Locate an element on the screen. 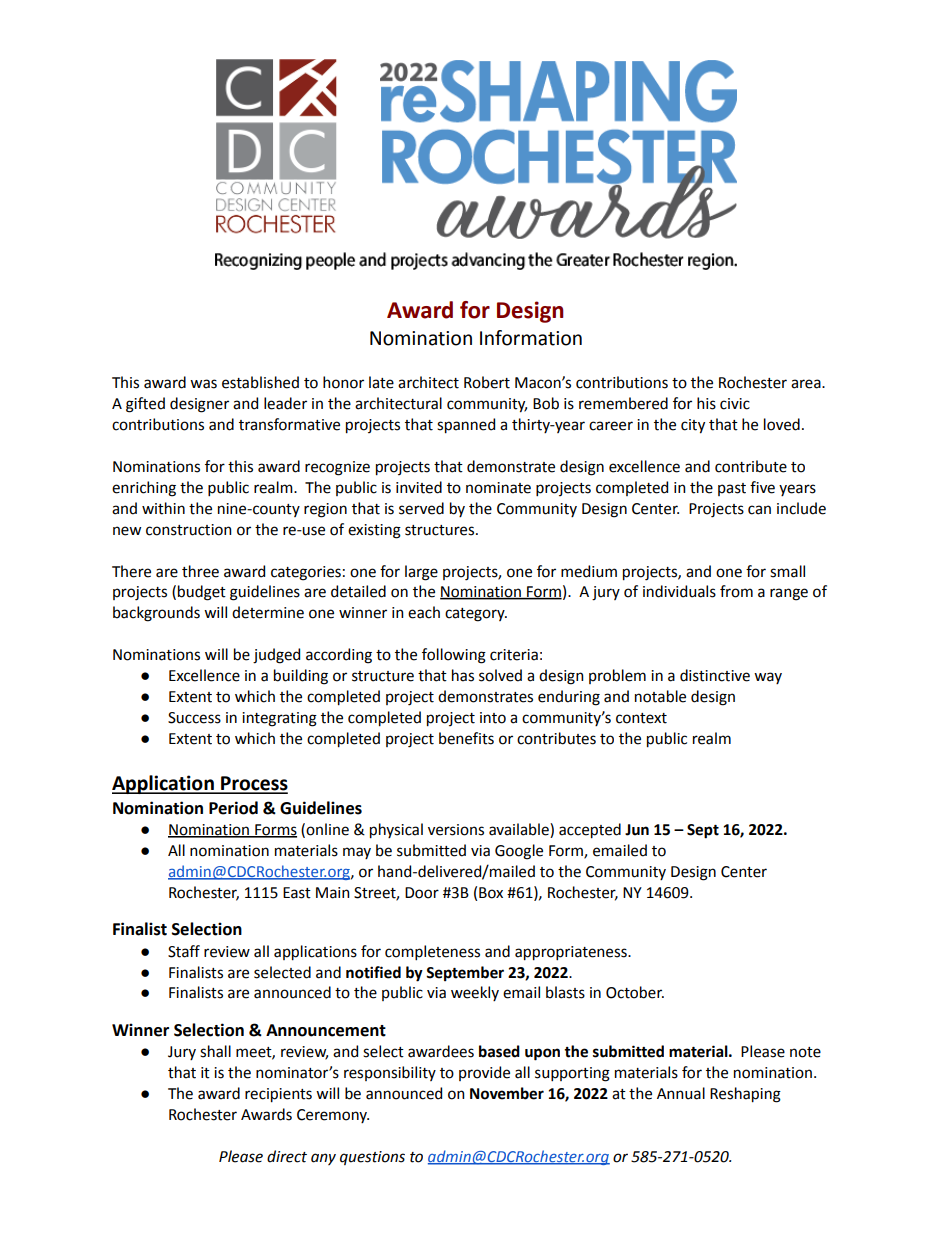 The image size is (952, 1233). November is located at coordinates (507, 1093).
